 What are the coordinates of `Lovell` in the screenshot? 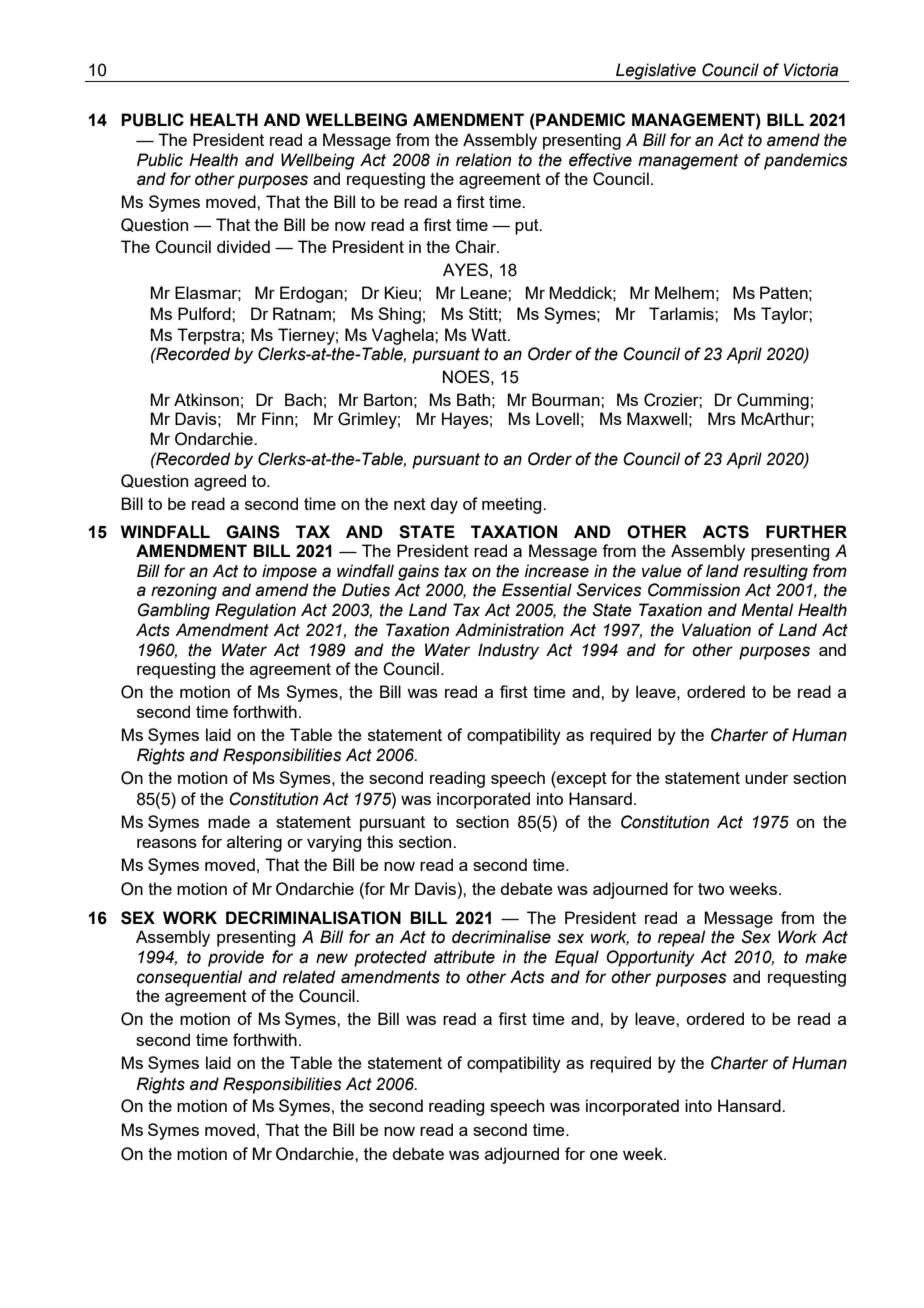 It's located at (557, 418).
